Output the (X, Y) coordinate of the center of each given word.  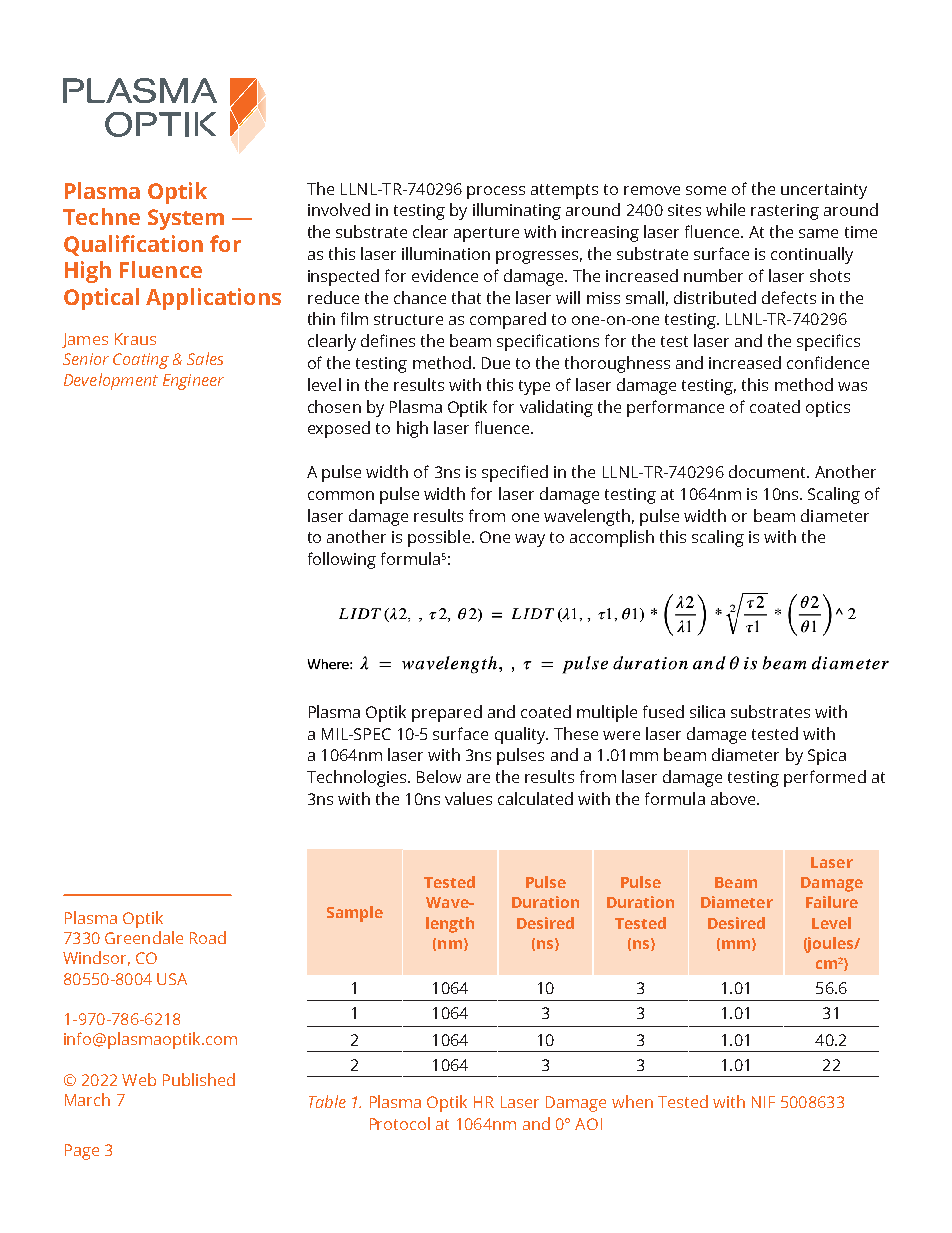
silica (707, 711)
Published (199, 1079)
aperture (486, 234)
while (725, 209)
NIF (763, 1102)
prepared (447, 713)
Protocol (400, 1123)
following (342, 560)
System (186, 219)
